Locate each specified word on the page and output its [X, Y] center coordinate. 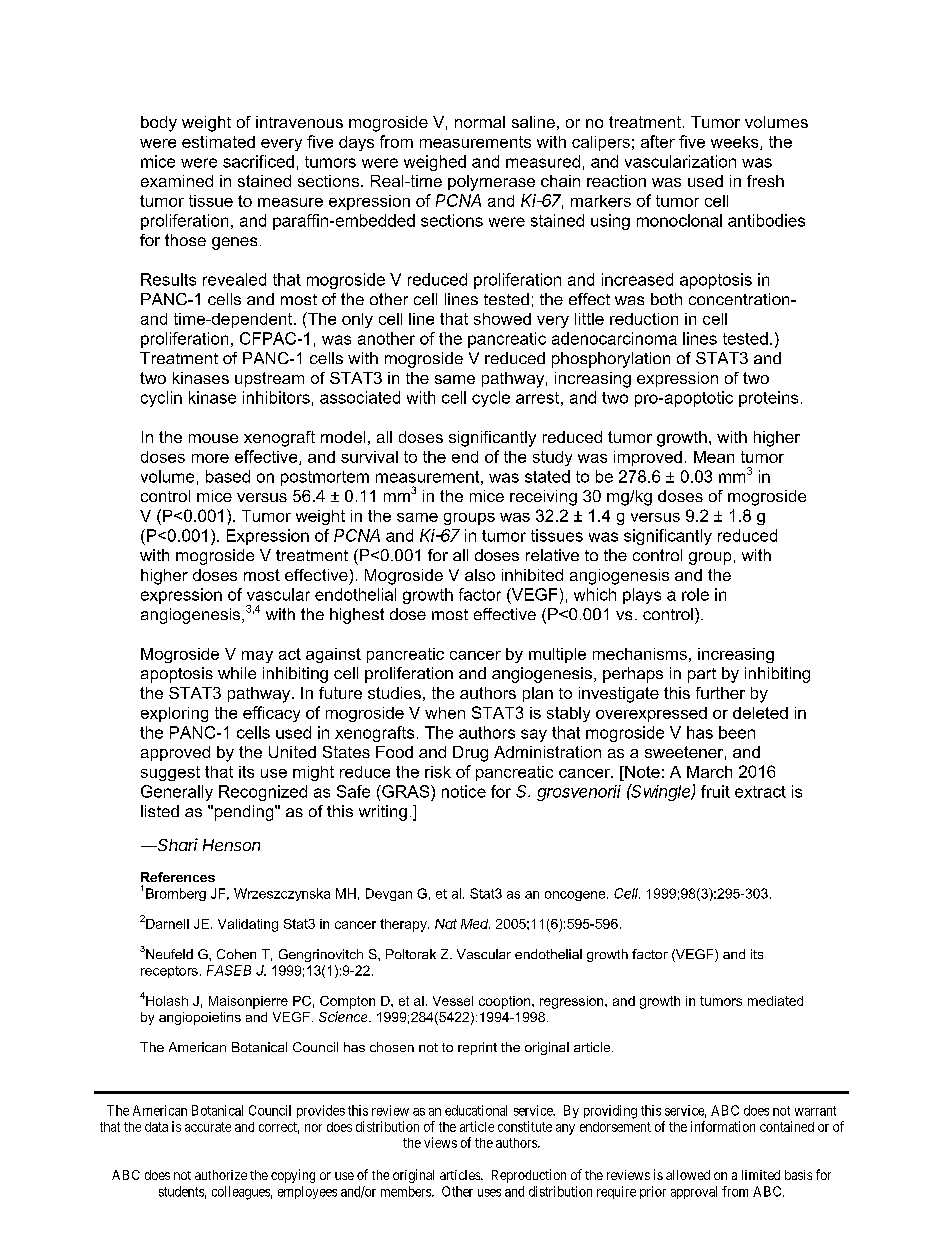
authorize [221, 1175]
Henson [231, 845]
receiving [543, 498]
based [228, 476]
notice [464, 791]
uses [489, 1193]
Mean [714, 457]
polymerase [491, 183]
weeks [736, 143]
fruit [715, 791]
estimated [218, 142]
